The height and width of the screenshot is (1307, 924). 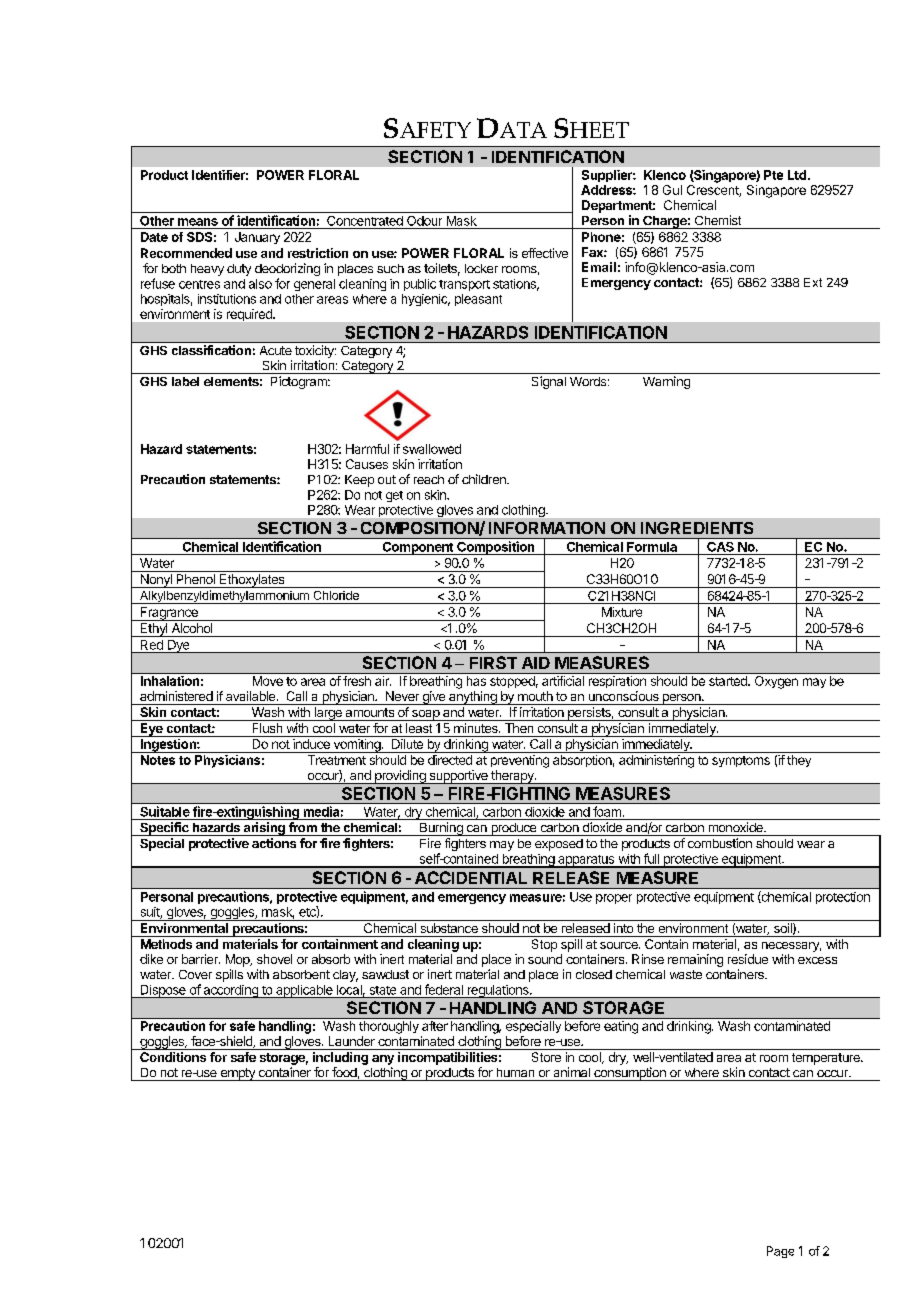 I want to click on means, so click(x=198, y=222).
